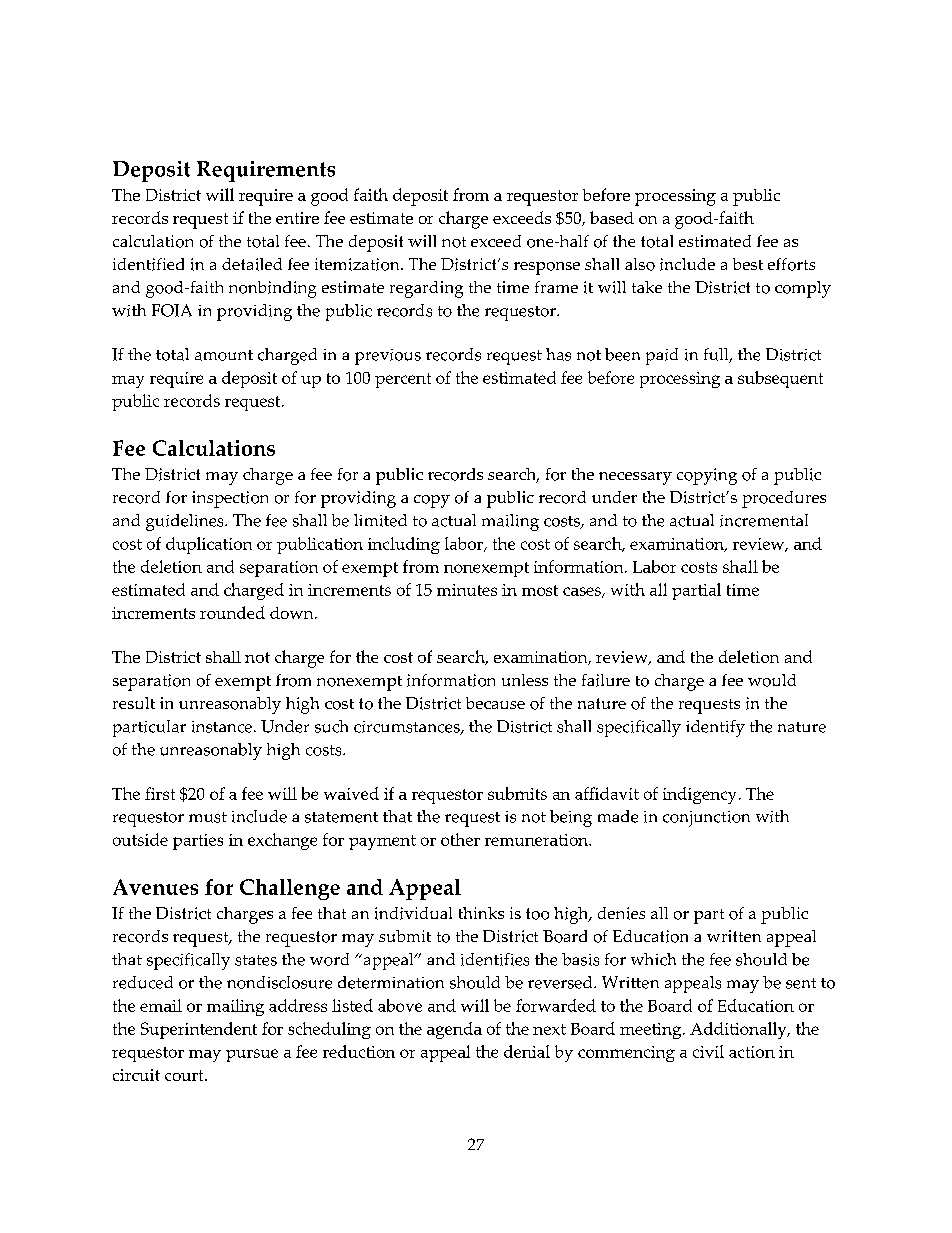 The image size is (952, 1233). What do you see at coordinates (748, 264) in the image?
I see `best` at bounding box center [748, 264].
